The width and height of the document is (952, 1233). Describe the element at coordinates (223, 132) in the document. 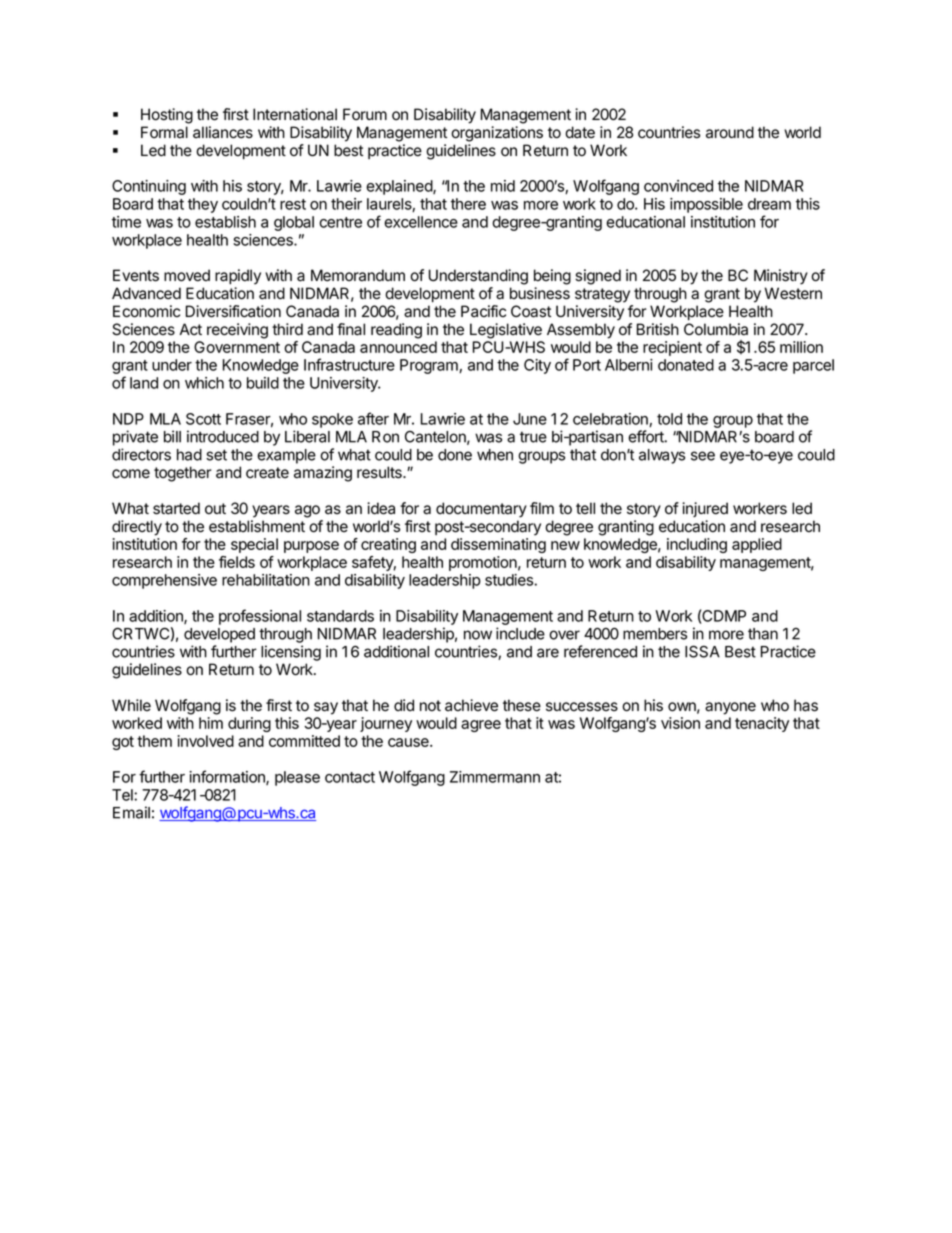

I see `alliances` at that location.
